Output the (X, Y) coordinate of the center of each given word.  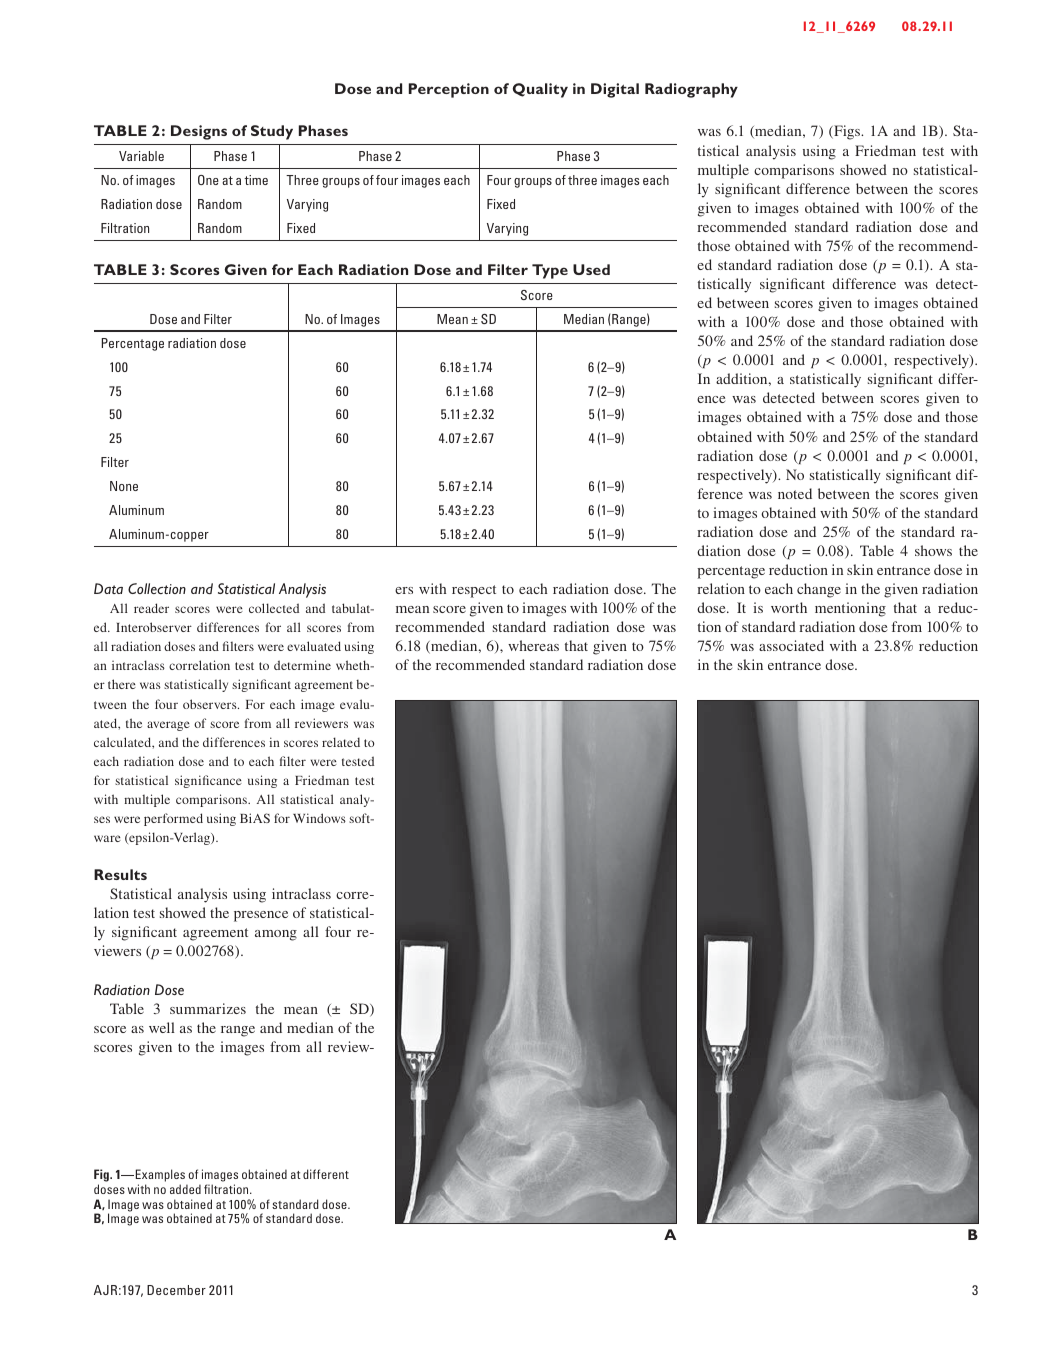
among (276, 935)
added (185, 1189)
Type (550, 271)
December (176, 1290)
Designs (199, 132)
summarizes (208, 1008)
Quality (540, 90)
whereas (533, 645)
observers (211, 704)
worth (789, 607)
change (819, 590)
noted (795, 493)
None (124, 486)
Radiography (691, 90)
